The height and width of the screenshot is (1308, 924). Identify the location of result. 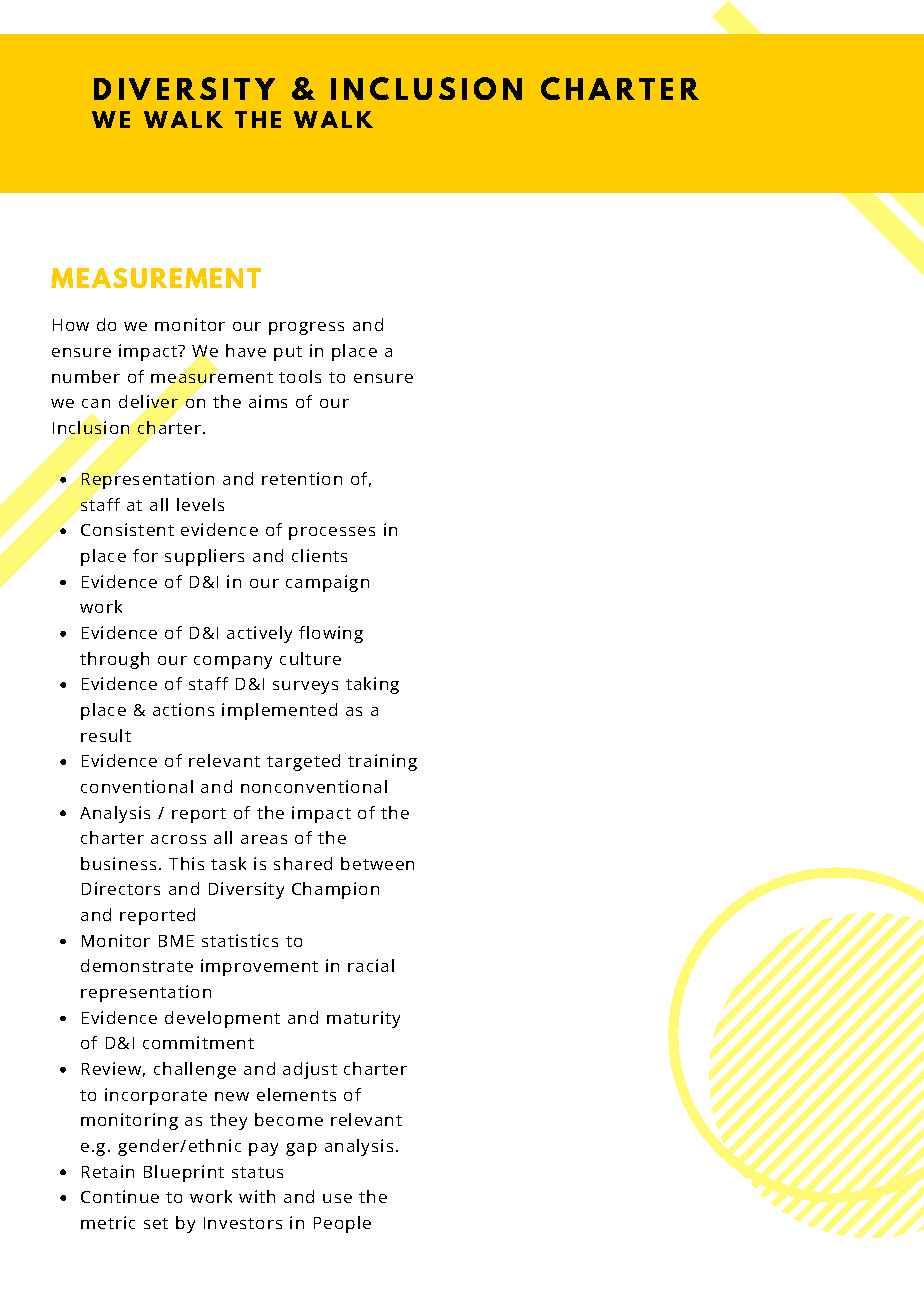
(106, 735).
